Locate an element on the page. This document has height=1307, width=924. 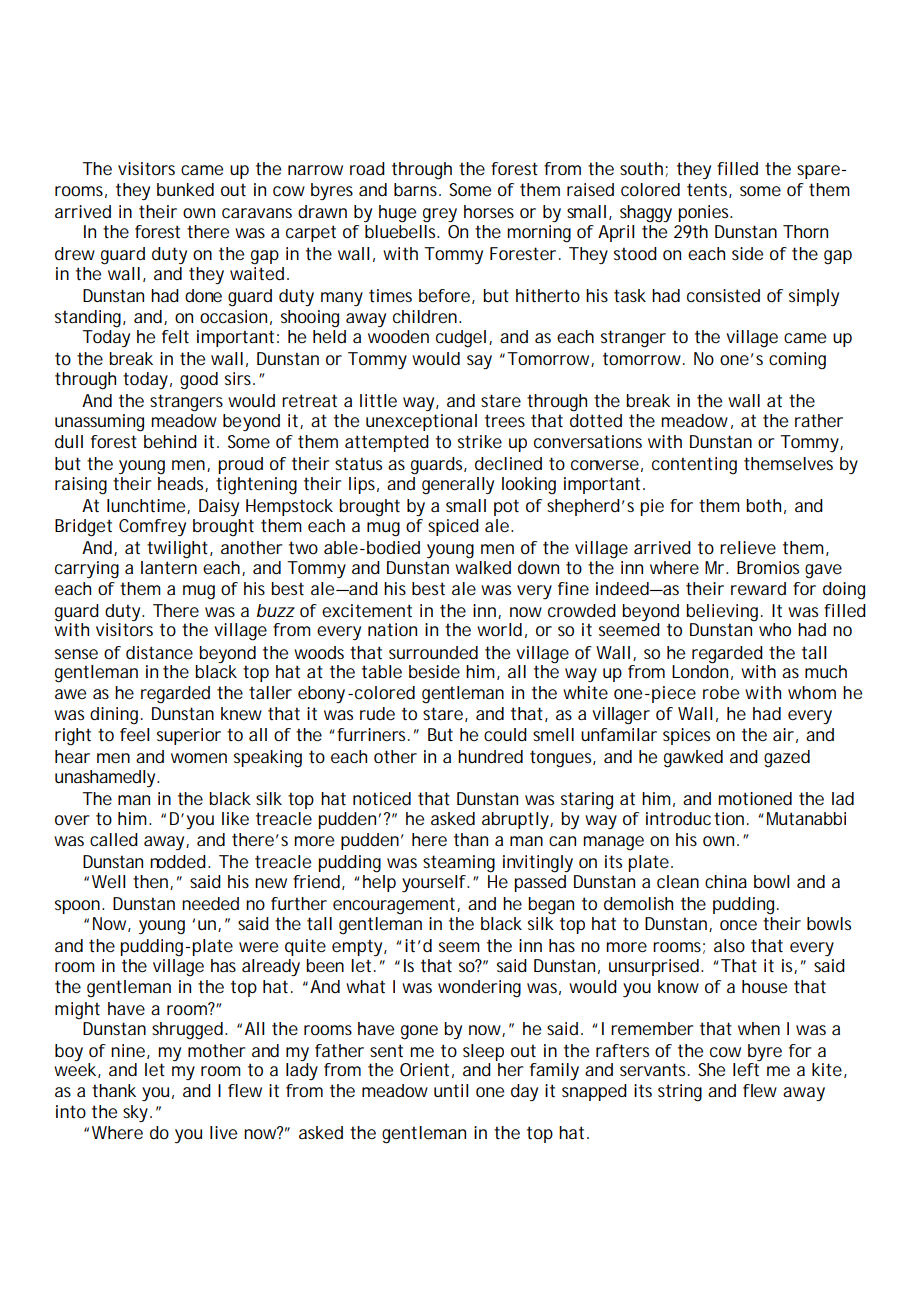
bunked is located at coordinates (185, 190).
